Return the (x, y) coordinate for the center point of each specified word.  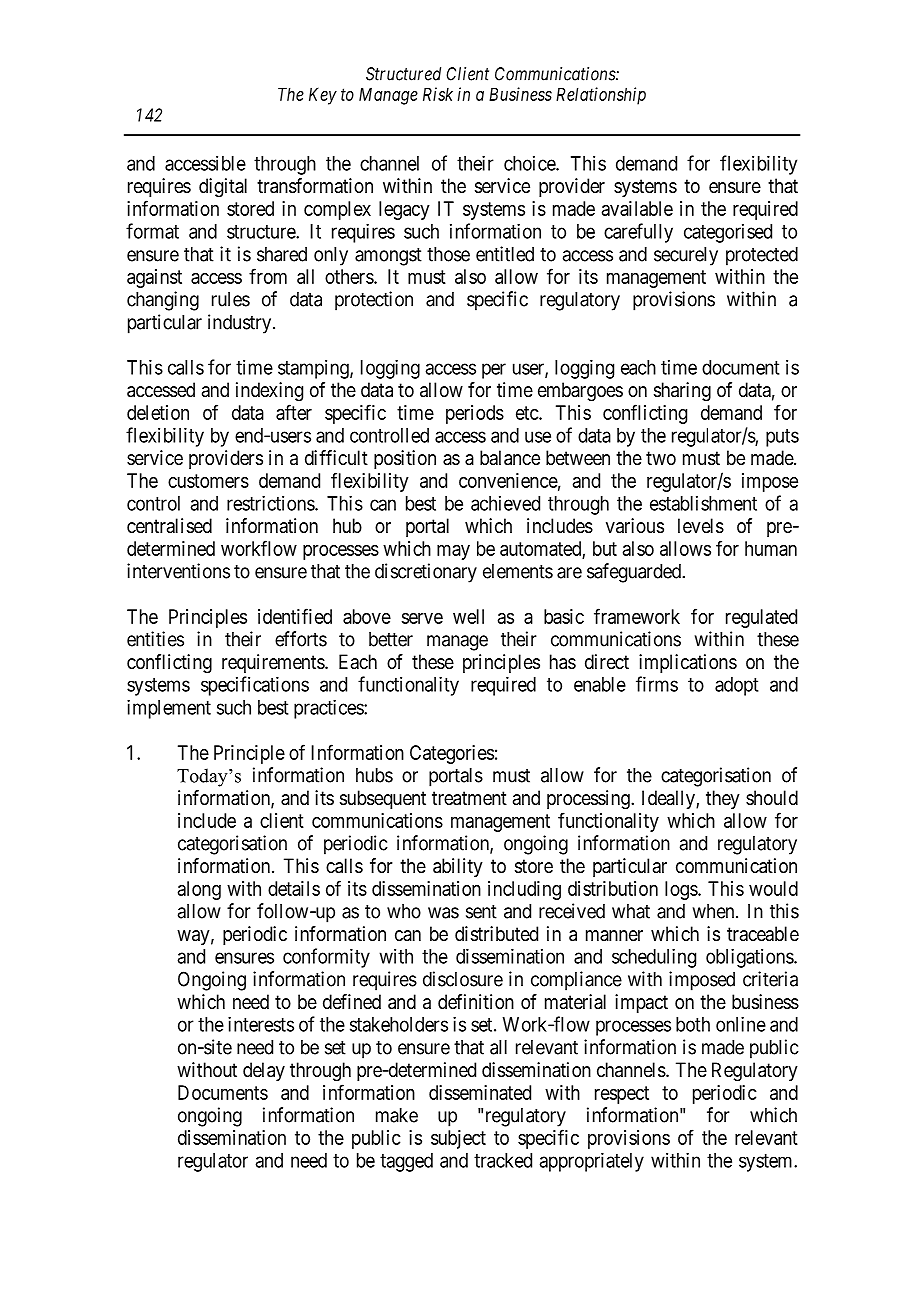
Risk (438, 94)
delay (264, 1071)
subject (458, 1139)
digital (223, 188)
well (468, 616)
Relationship (601, 96)
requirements (274, 663)
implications (688, 663)
